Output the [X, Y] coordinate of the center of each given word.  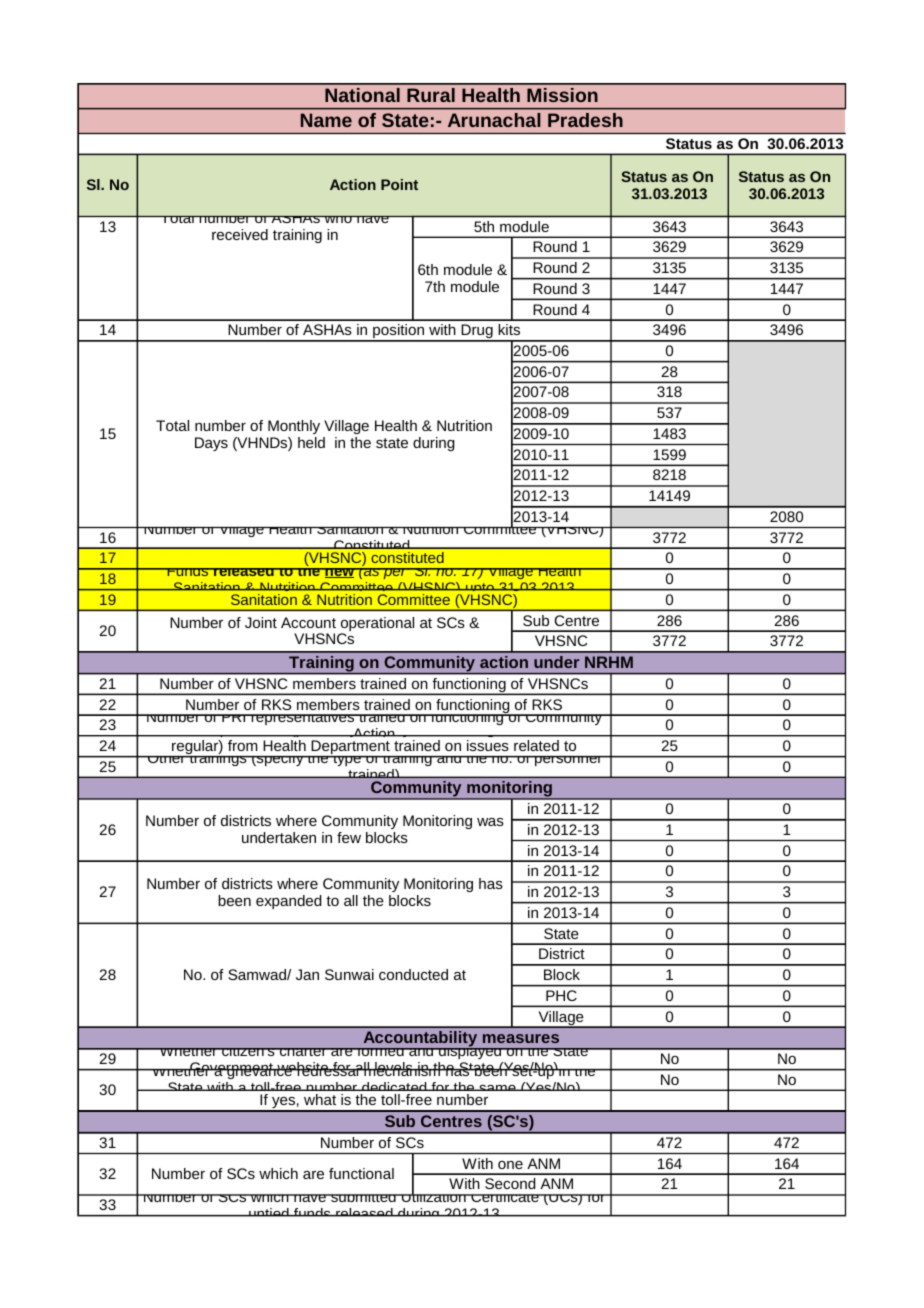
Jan [307, 974]
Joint [261, 622]
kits [509, 329]
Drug [477, 332]
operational [377, 625]
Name [326, 120]
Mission [562, 95]
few [349, 837]
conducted [413, 974]
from [242, 745]
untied [269, 1212]
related [536, 745]
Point [399, 184]
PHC [561, 995]
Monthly [294, 427]
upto [480, 591]
